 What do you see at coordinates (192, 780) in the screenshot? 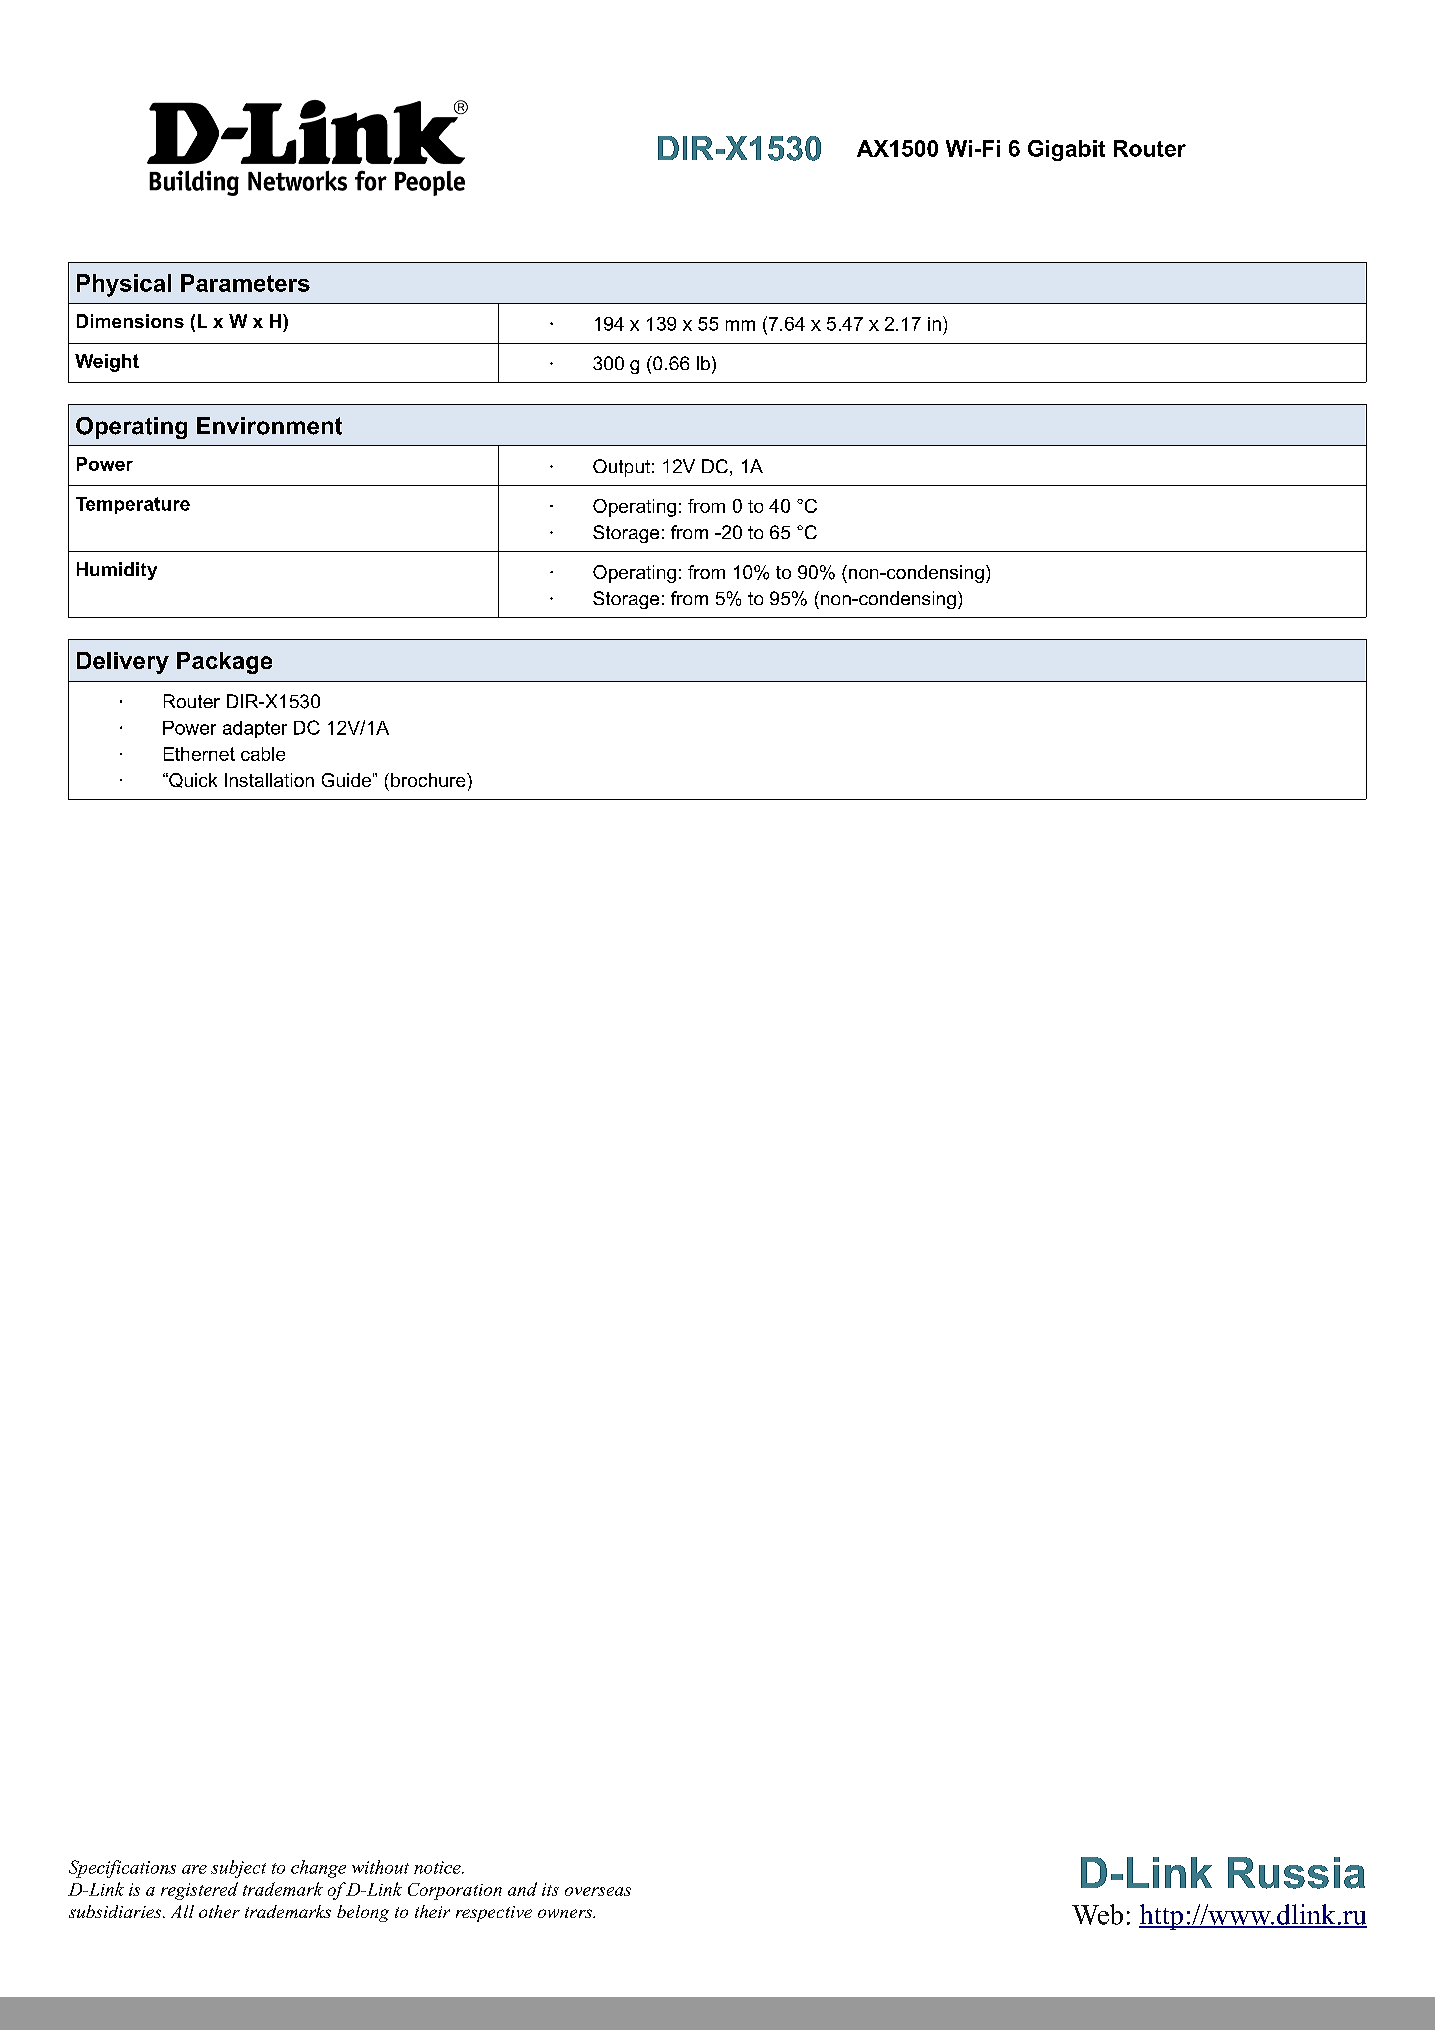
I see `Quick` at bounding box center [192, 780].
